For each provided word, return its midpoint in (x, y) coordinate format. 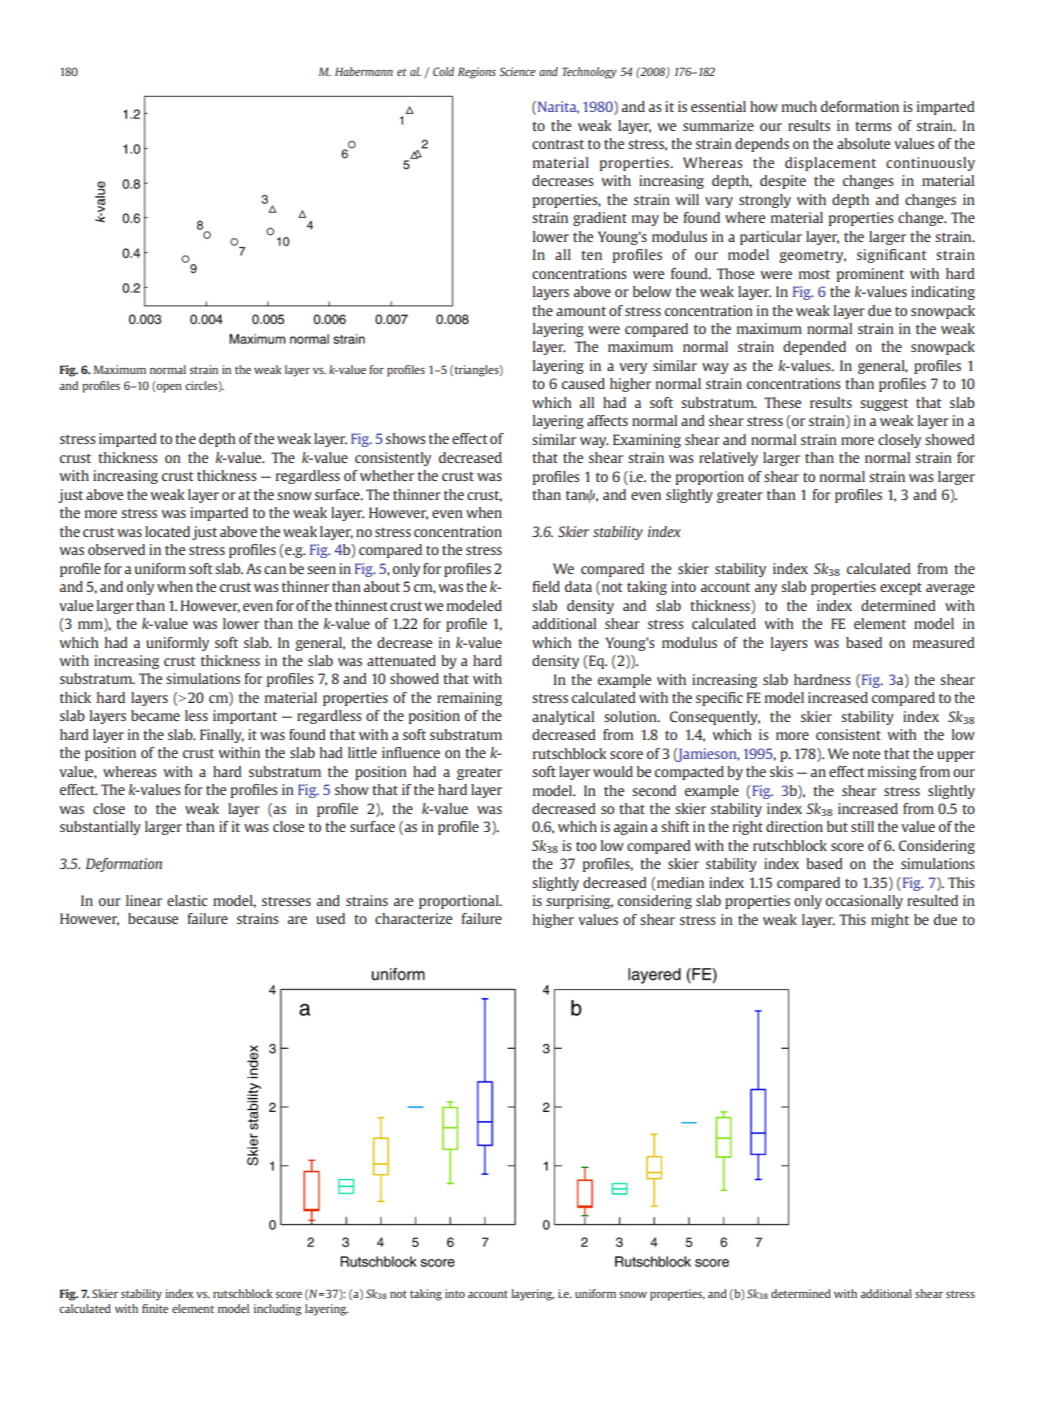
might (890, 921)
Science (517, 71)
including (278, 1310)
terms (873, 126)
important (245, 717)
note (866, 754)
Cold (443, 71)
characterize (413, 918)
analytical (563, 718)
